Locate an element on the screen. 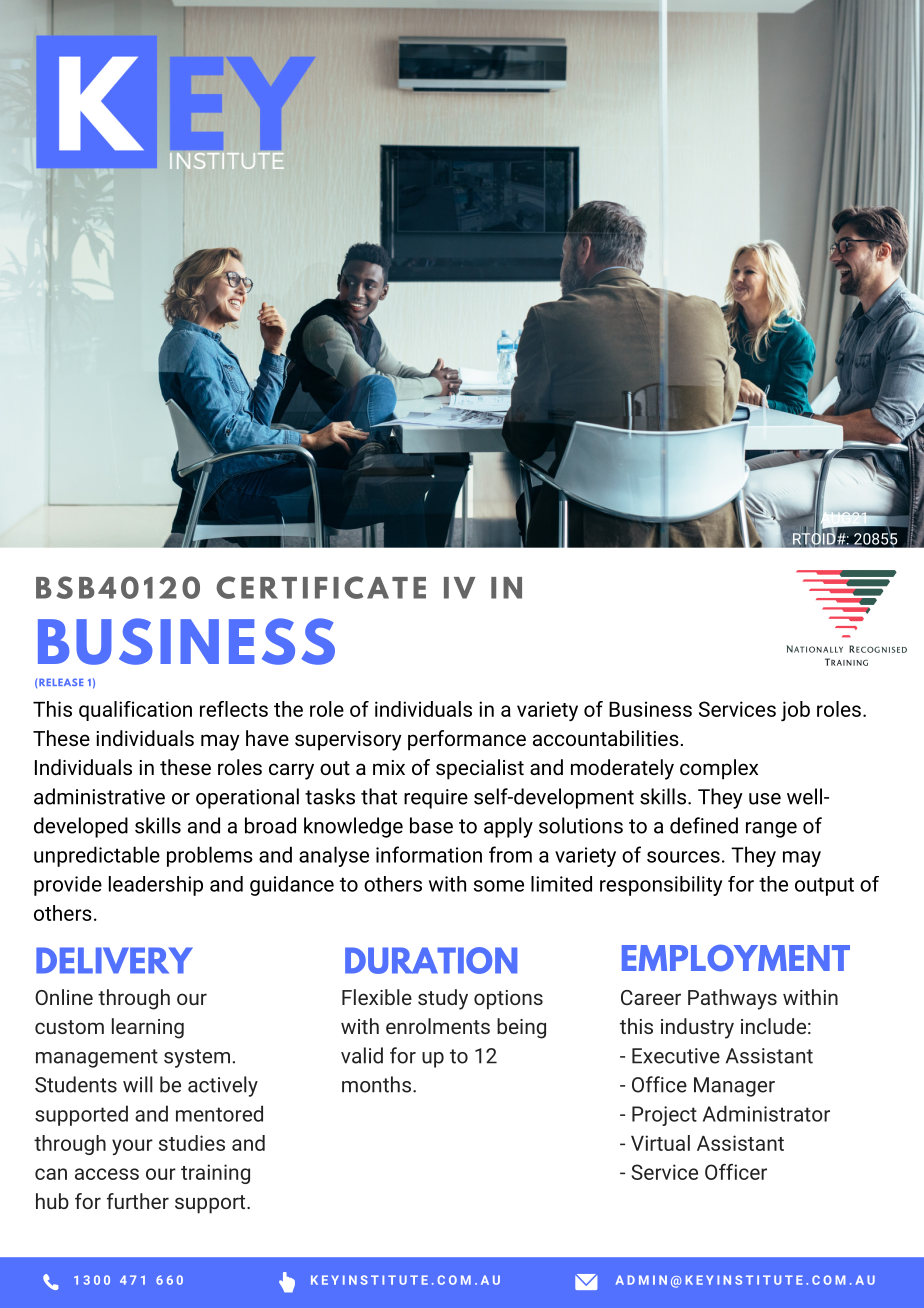  study is located at coordinates (443, 999).
